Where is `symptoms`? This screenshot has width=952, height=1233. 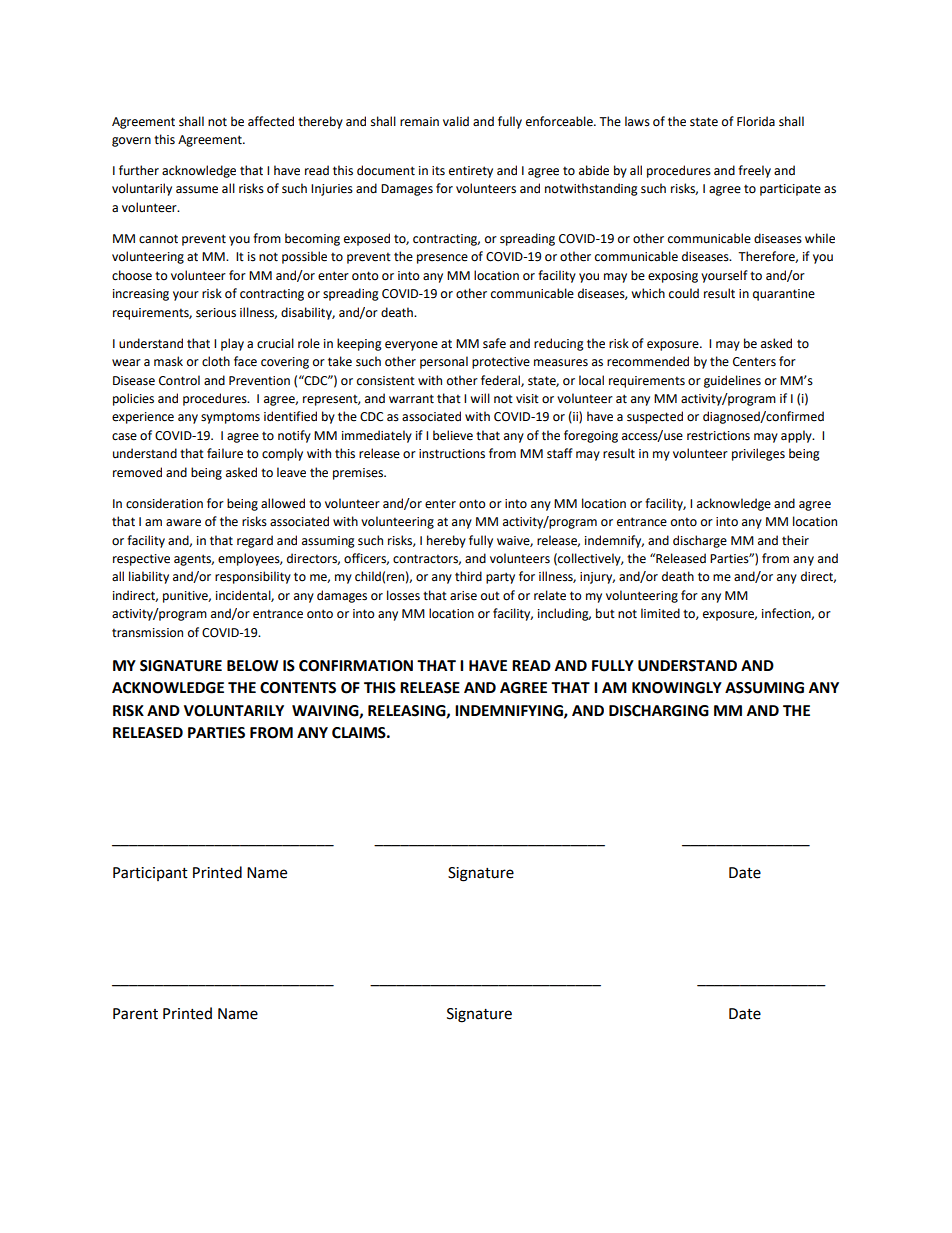
symptoms is located at coordinates (230, 418).
